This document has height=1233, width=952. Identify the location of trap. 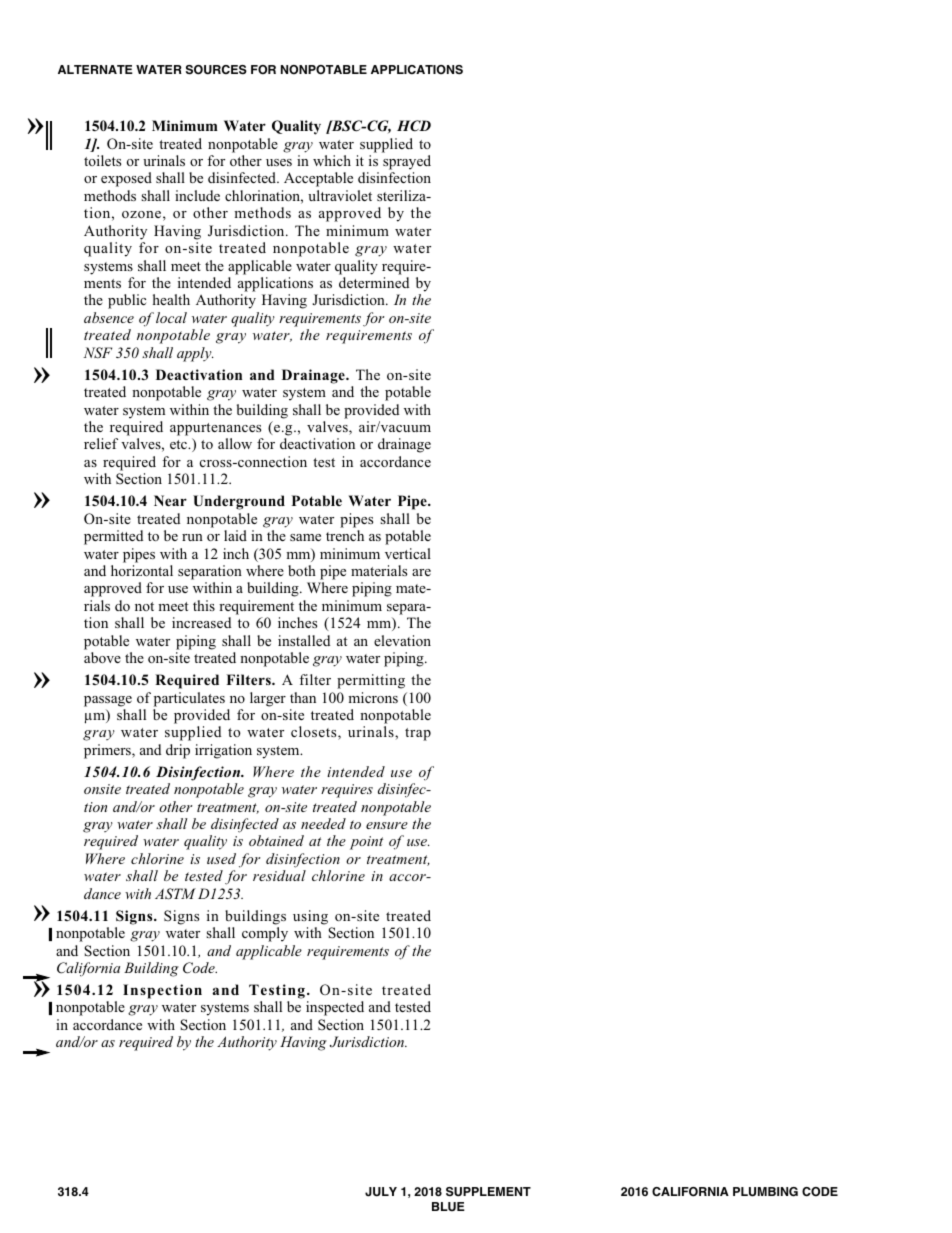
(418, 734).
